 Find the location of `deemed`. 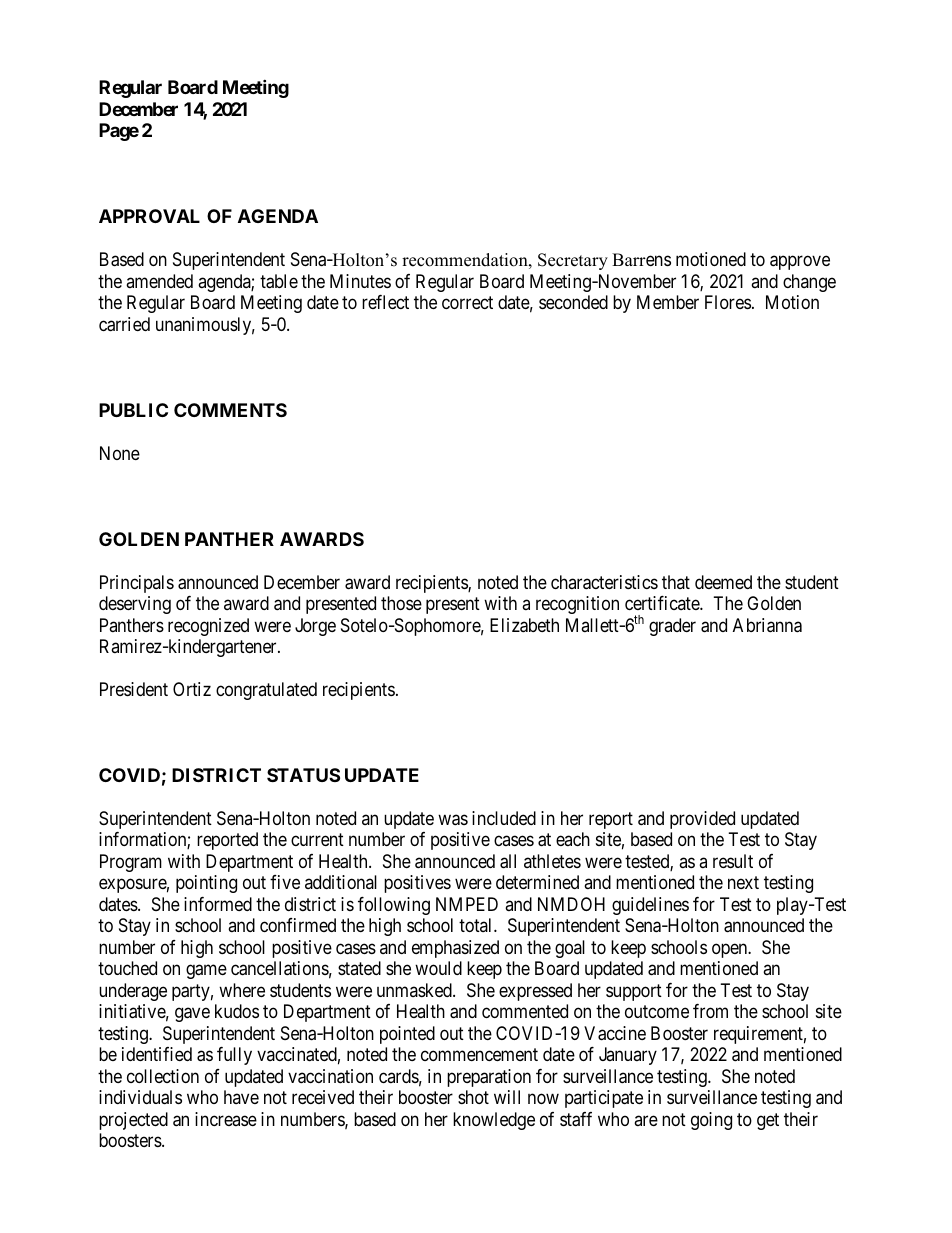

deemed is located at coordinates (723, 582).
